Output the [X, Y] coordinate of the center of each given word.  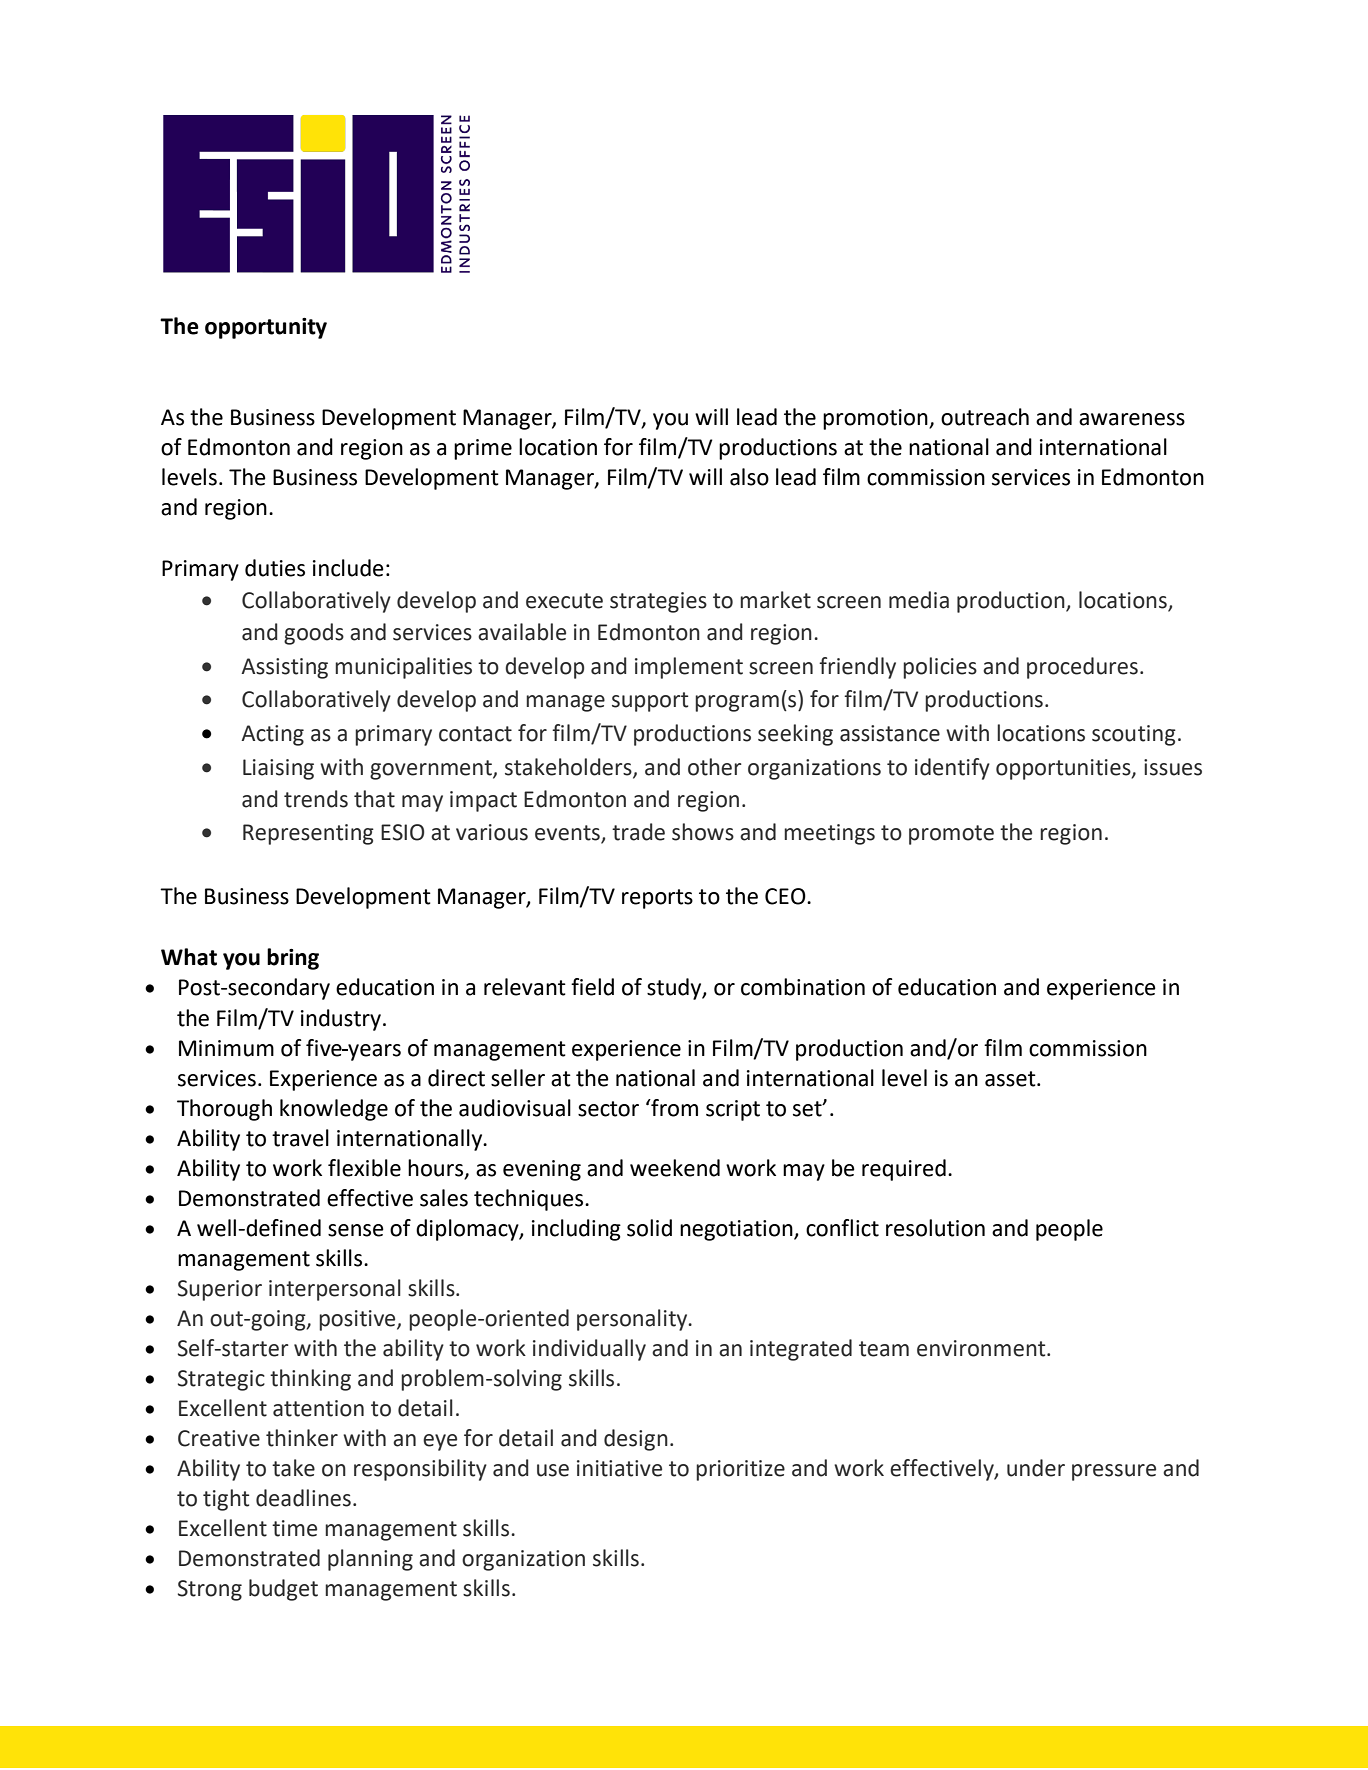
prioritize [740, 1470]
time [294, 1528]
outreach [985, 417]
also [749, 477]
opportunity [266, 328]
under [1036, 1468]
